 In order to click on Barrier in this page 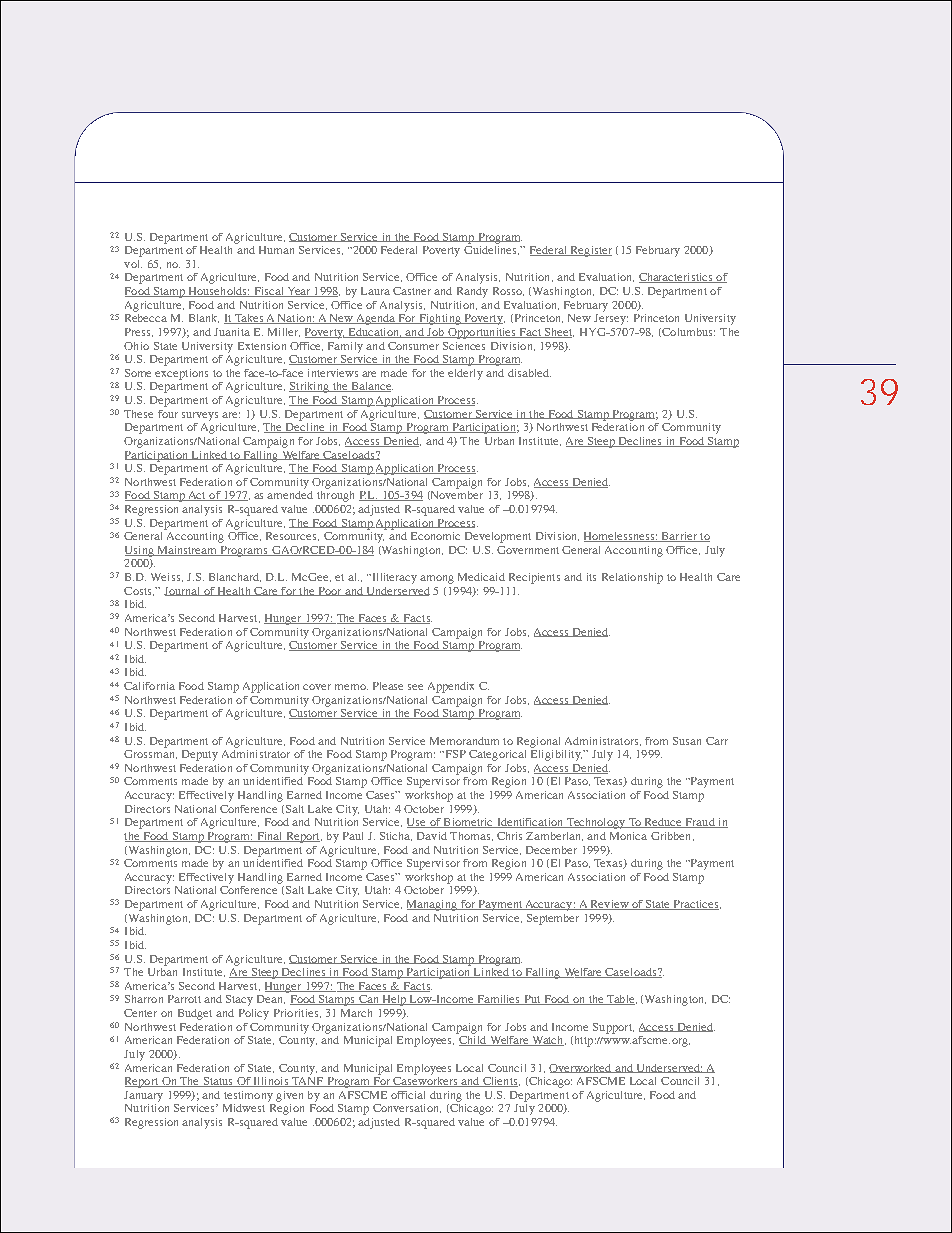, I will do `click(679, 537)`.
